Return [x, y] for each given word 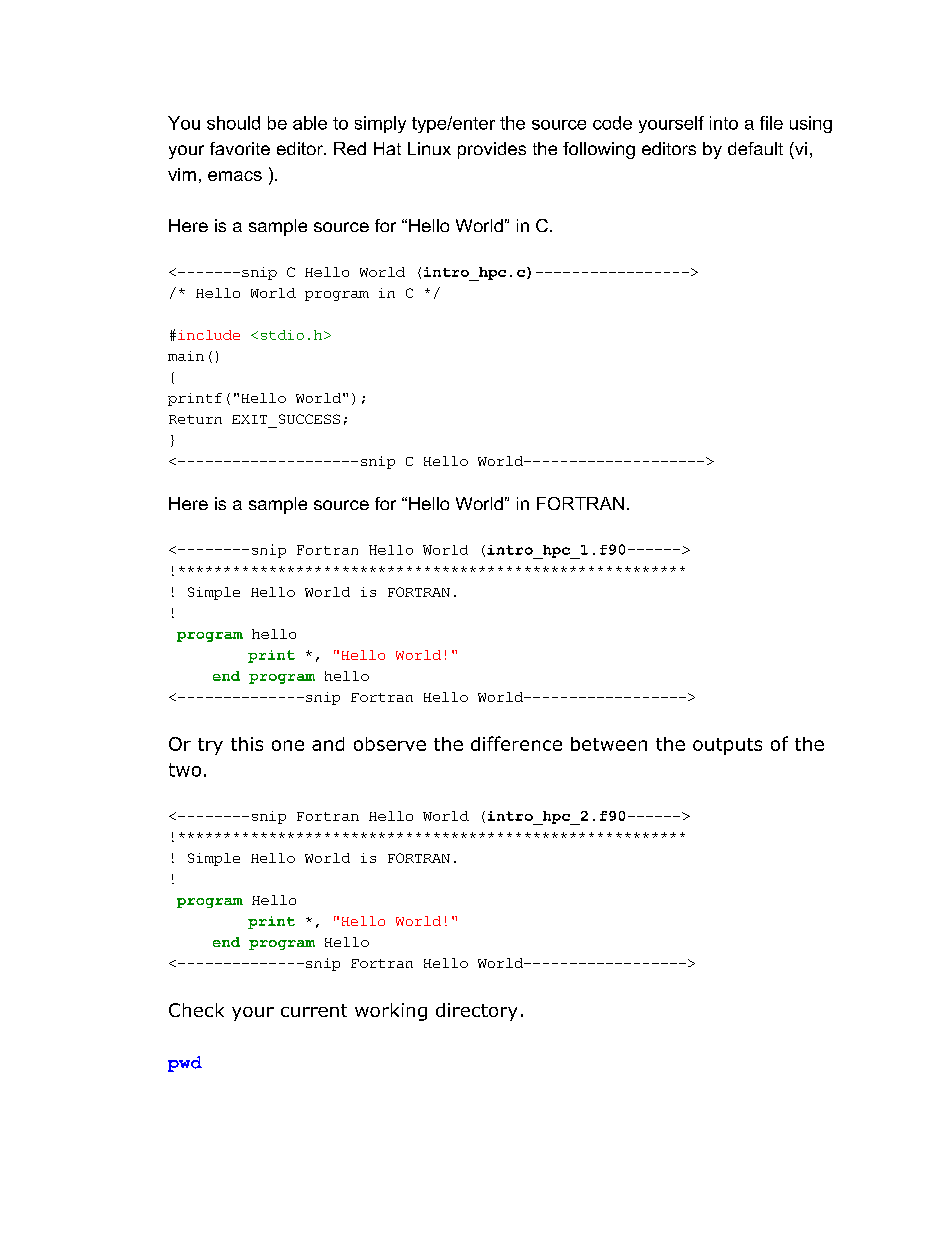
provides [492, 150]
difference [516, 743]
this [247, 744]
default [755, 148]
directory [476, 1012]
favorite [240, 148]
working [391, 1012]
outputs [727, 746]
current [314, 1010]
